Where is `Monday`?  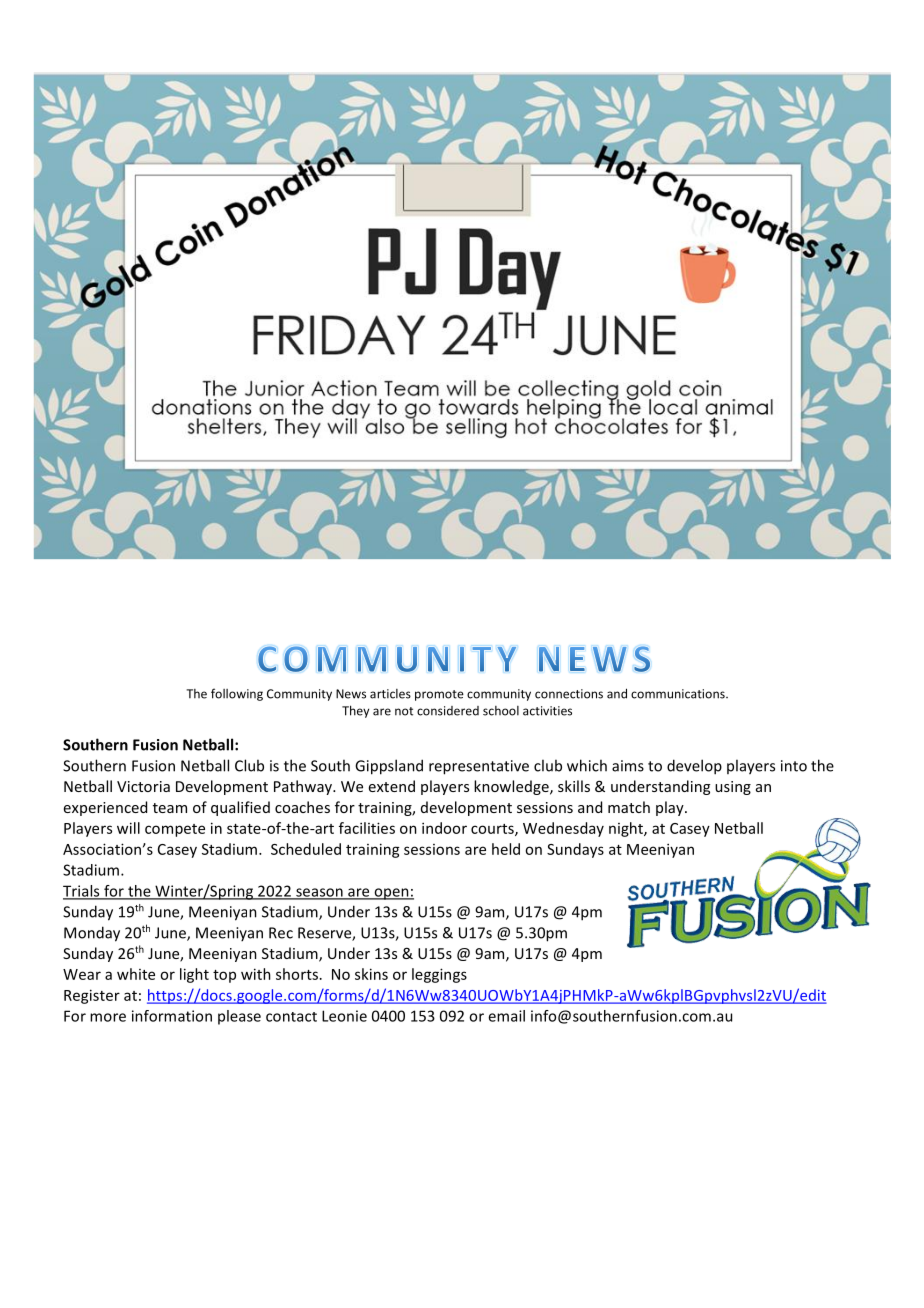 Monday is located at coordinates (92, 934).
